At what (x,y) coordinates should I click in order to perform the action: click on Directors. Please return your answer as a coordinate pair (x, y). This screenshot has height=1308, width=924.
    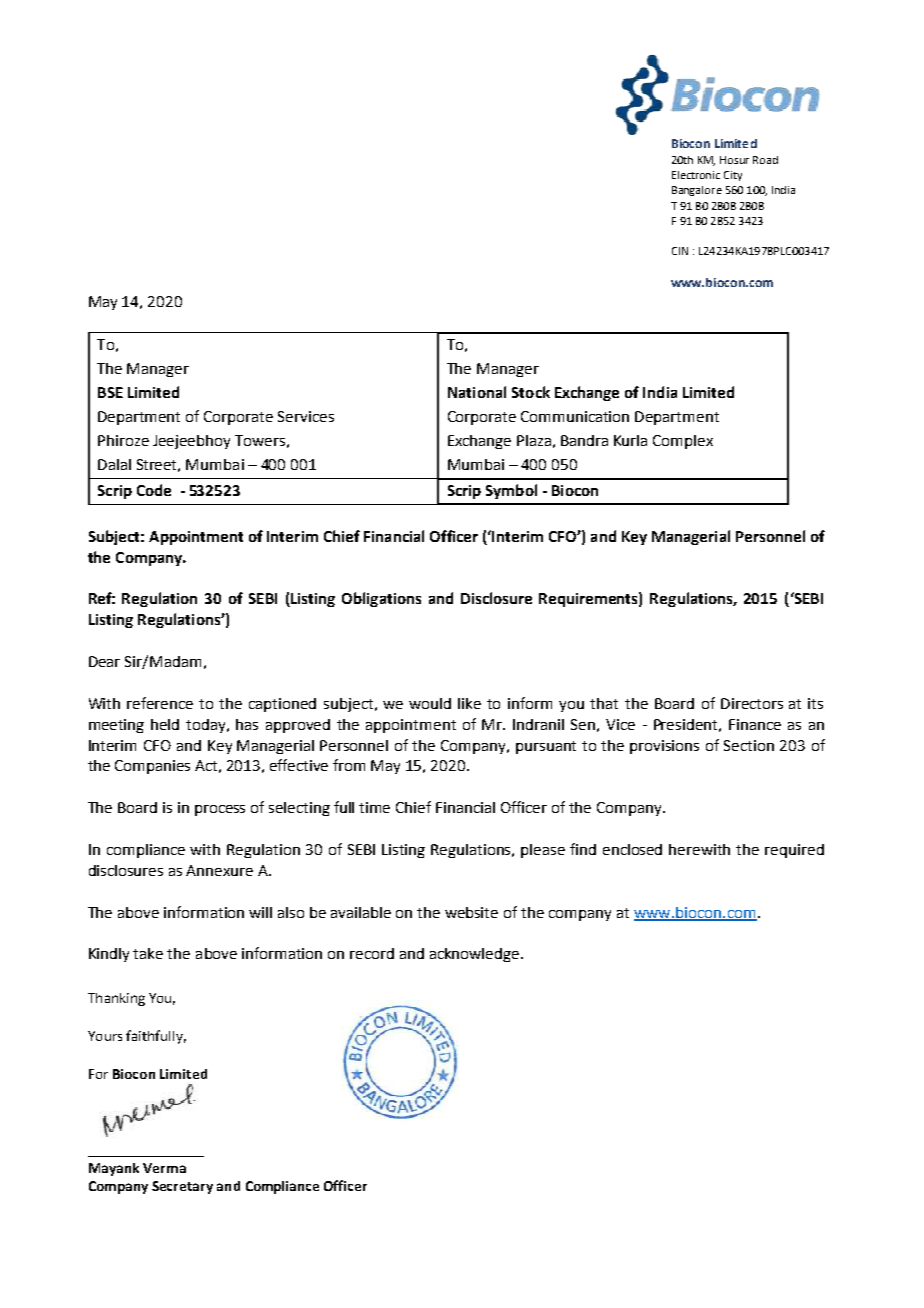
    Looking at the image, I should click on (752, 703).
